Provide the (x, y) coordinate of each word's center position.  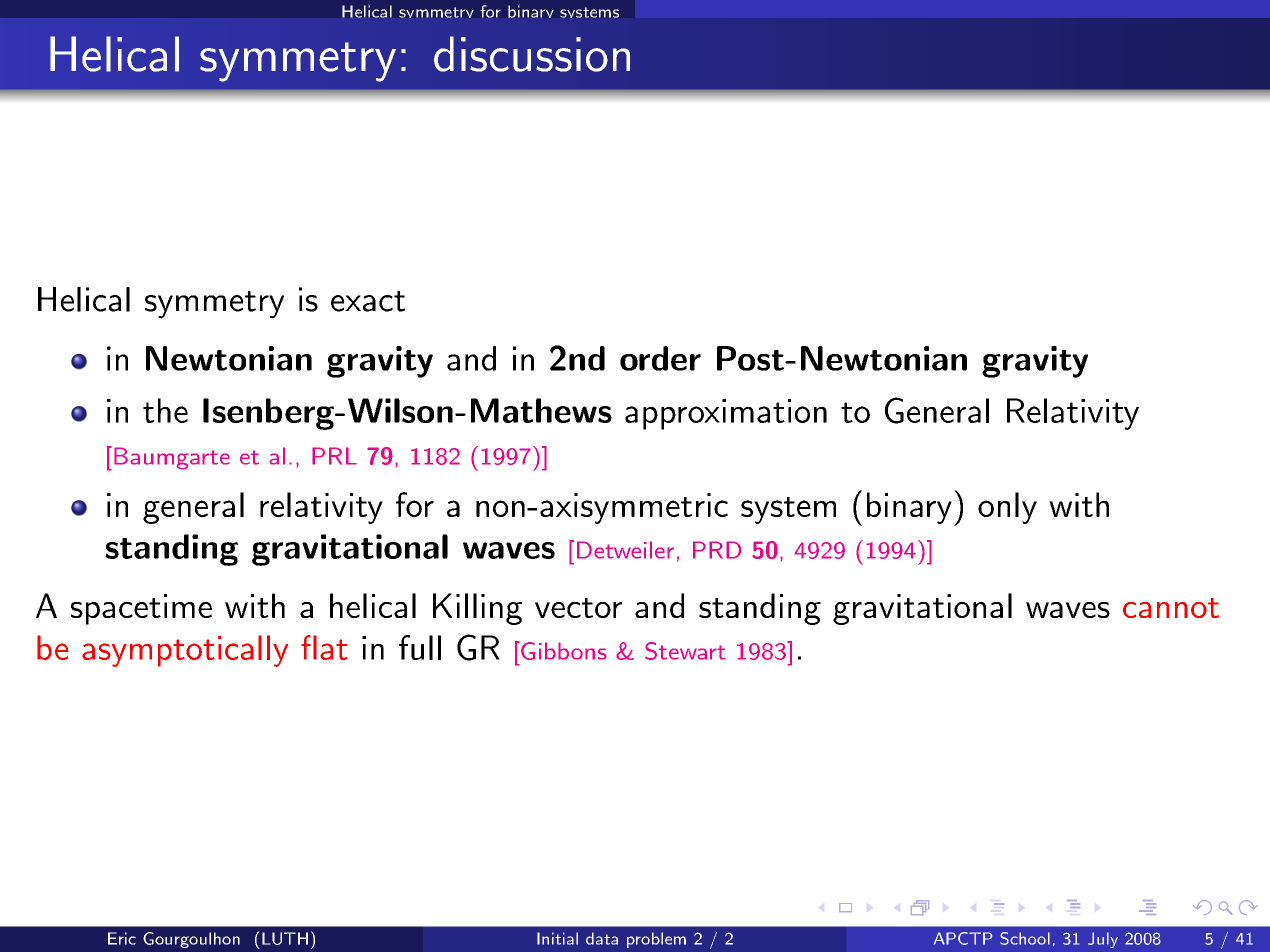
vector (578, 608)
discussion (532, 54)
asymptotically (185, 651)
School (1025, 938)
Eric (122, 938)
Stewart (685, 651)
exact (368, 301)
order (660, 358)
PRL (334, 456)
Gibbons (563, 650)
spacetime (141, 609)
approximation (726, 414)
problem (656, 940)
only (1007, 508)
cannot (1171, 608)
